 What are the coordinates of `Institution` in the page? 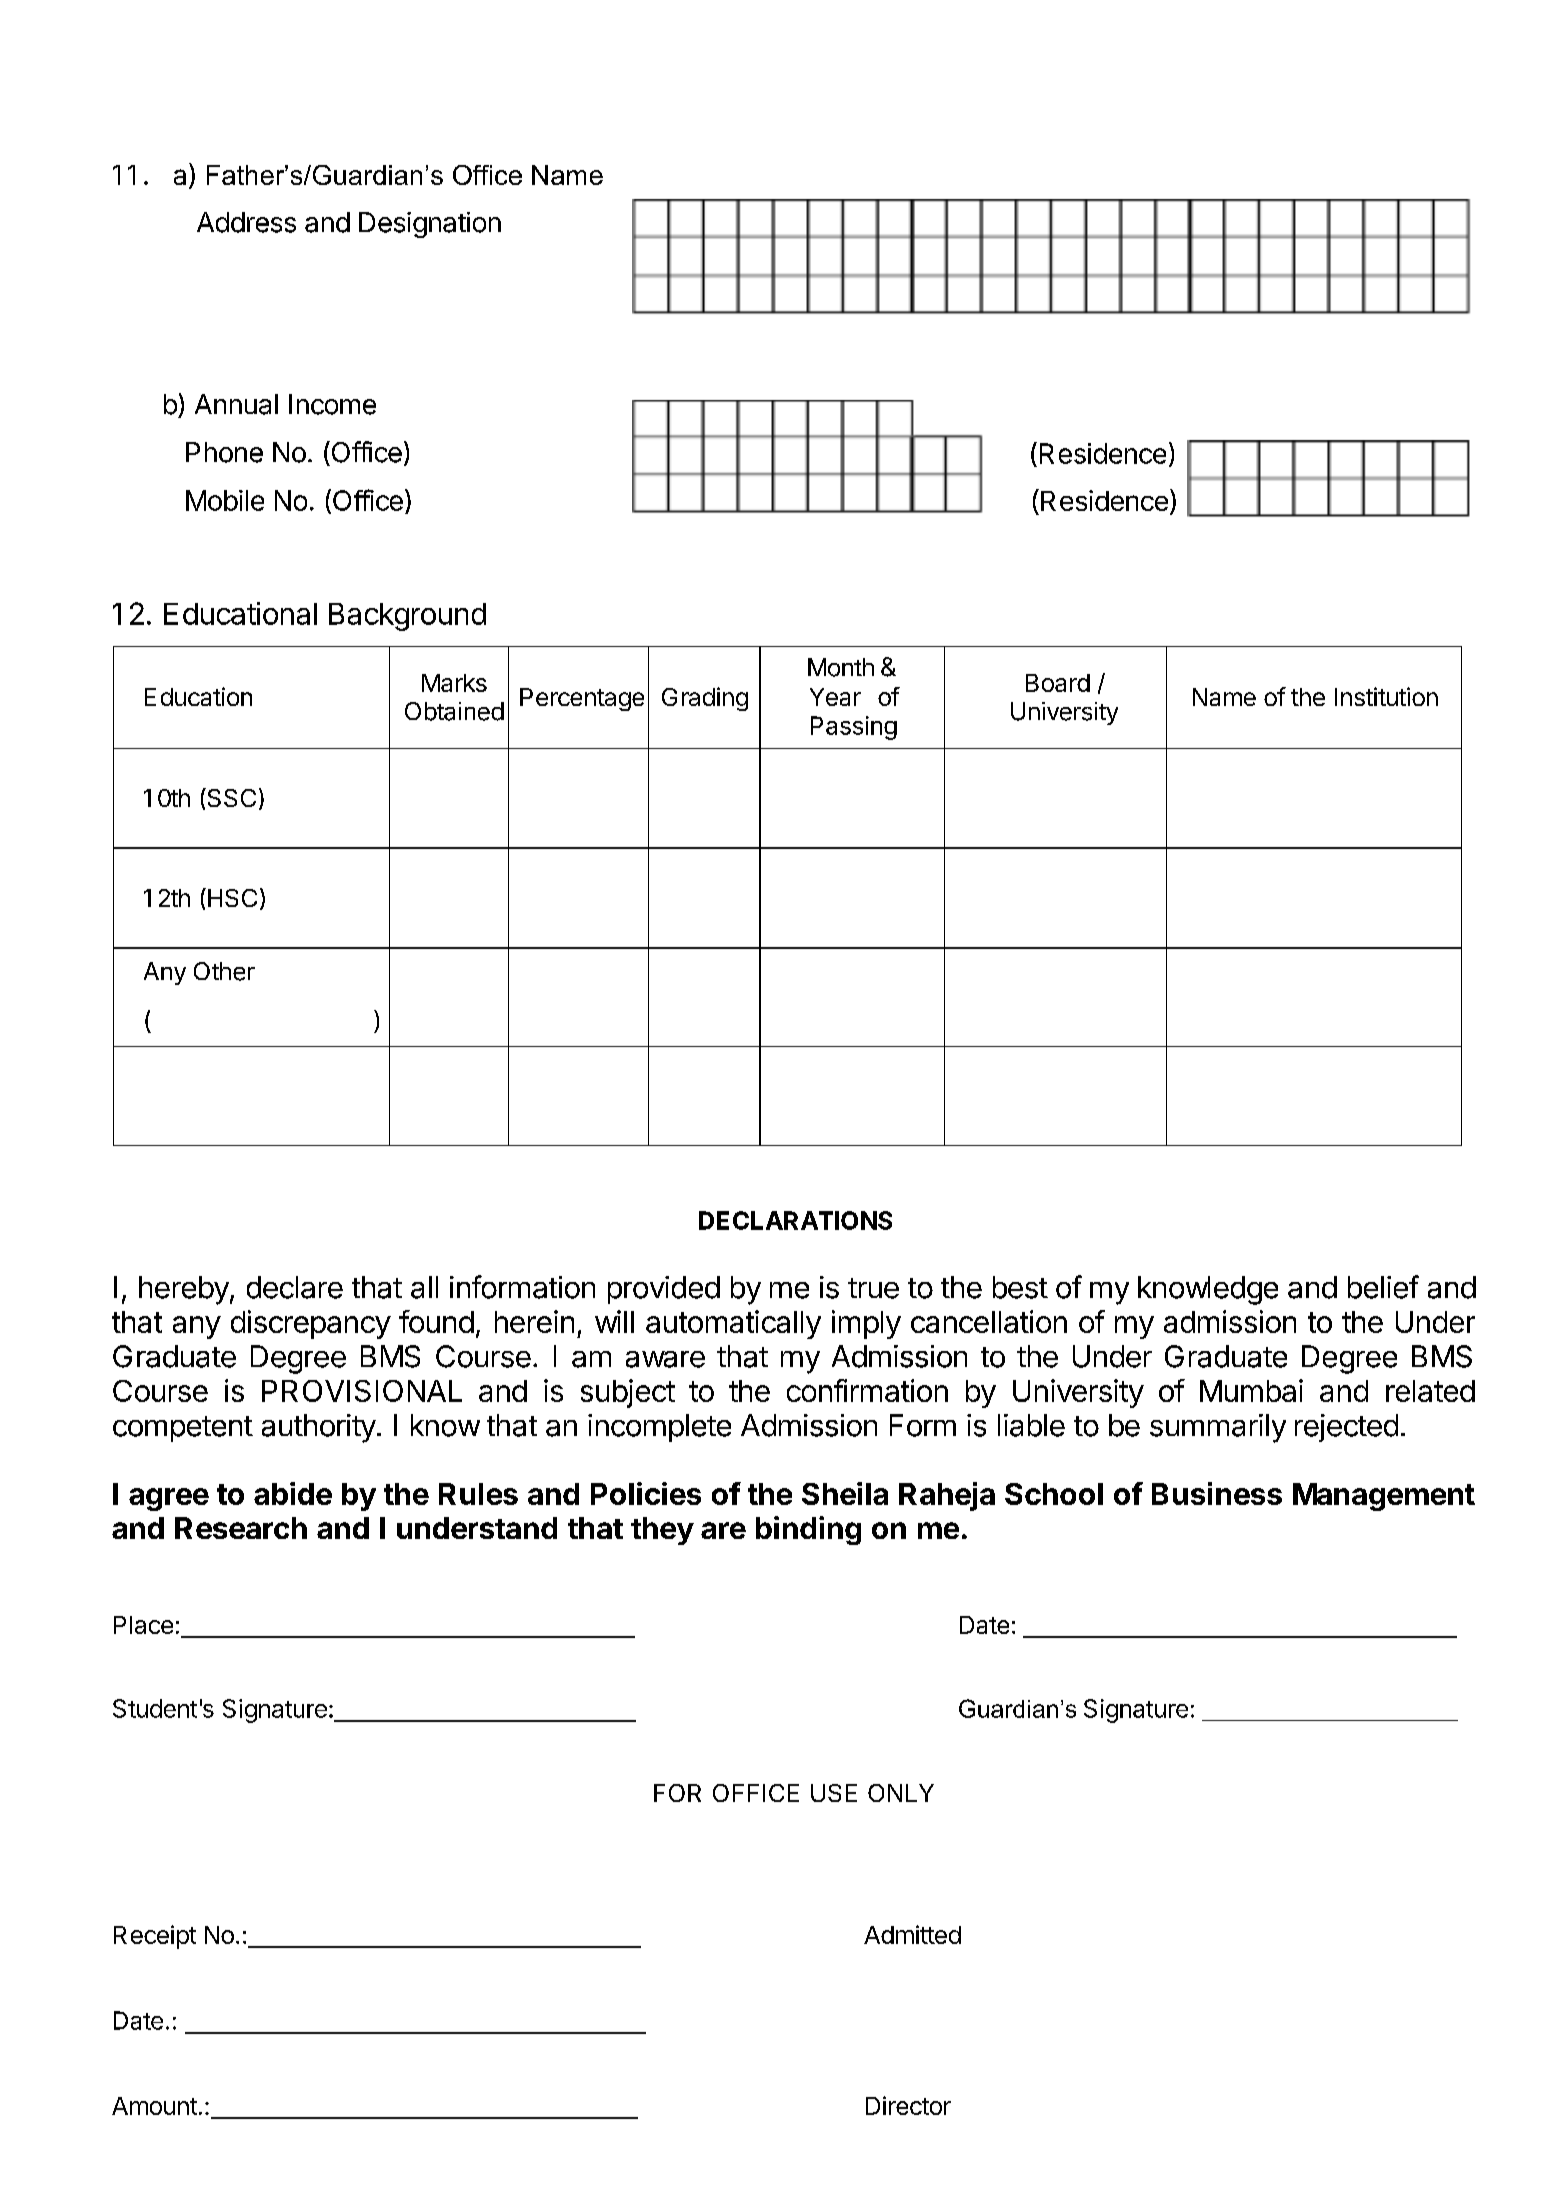 It's located at (1386, 696).
